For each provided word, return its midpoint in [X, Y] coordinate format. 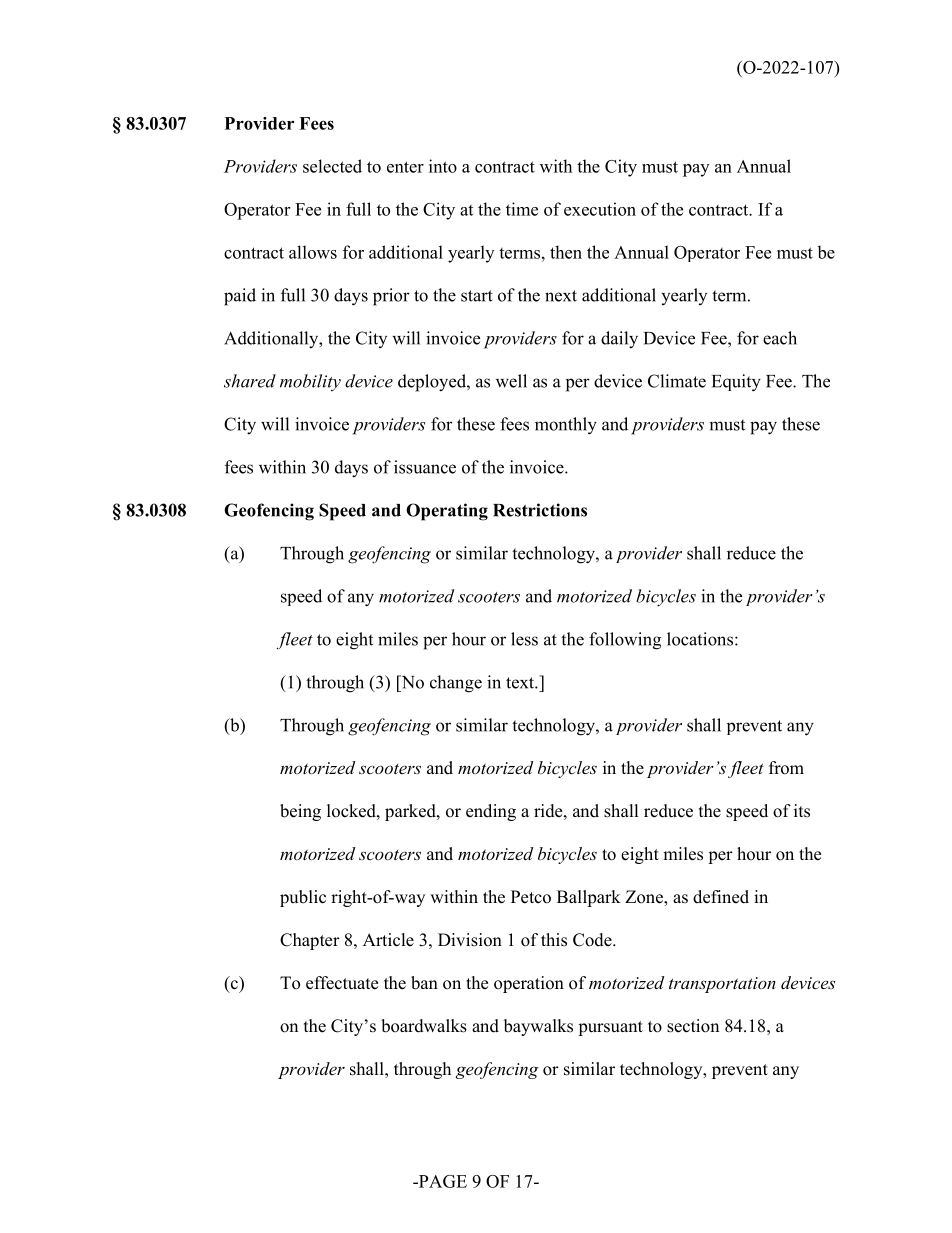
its [802, 811]
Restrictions [540, 510]
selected [332, 166]
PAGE [441, 1181]
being [300, 812]
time [522, 209]
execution [600, 209]
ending [491, 812]
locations [700, 639]
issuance [425, 467]
